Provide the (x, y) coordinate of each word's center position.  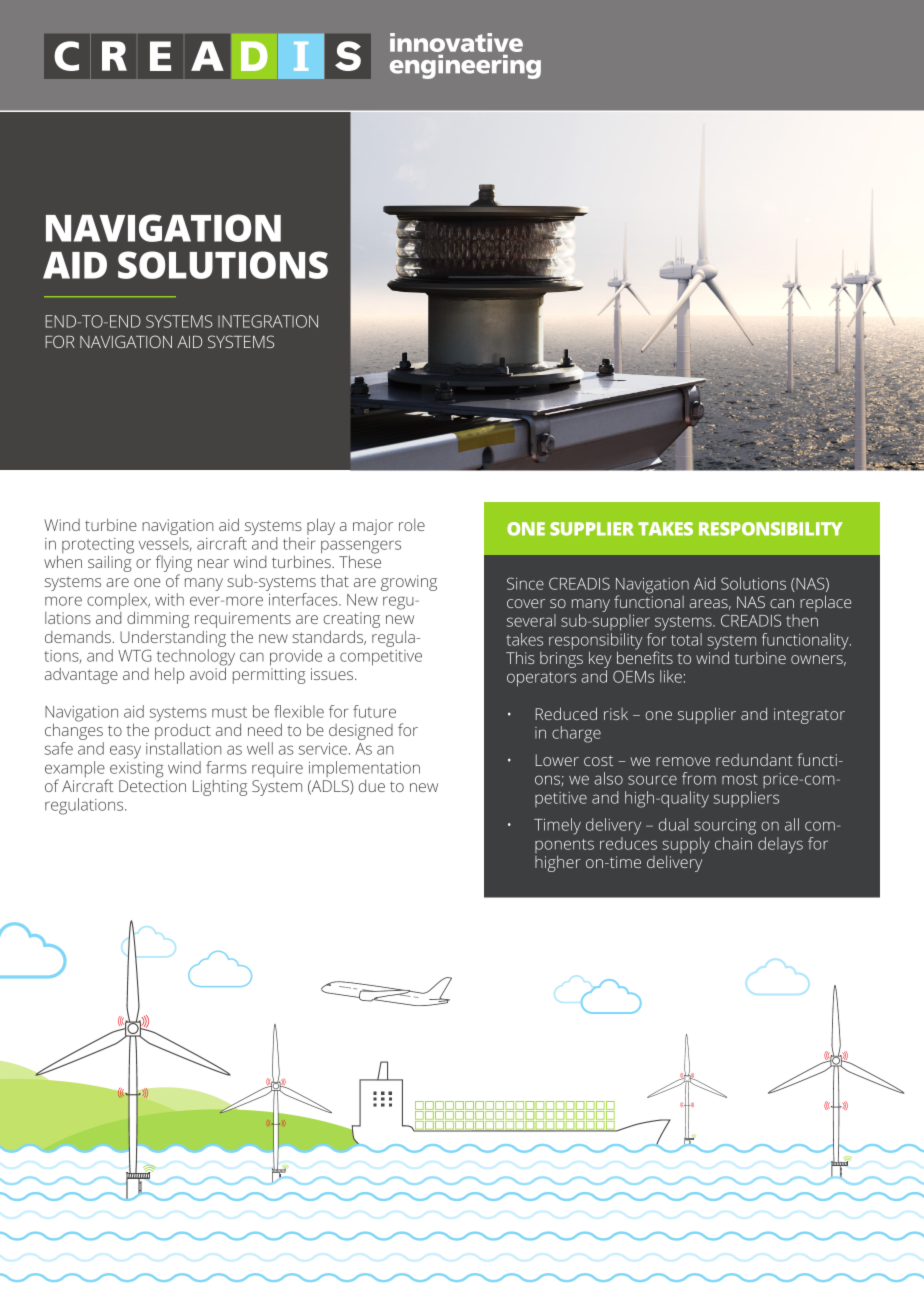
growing (409, 583)
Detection (152, 786)
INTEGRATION (268, 321)
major (373, 527)
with (169, 599)
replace (825, 603)
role (412, 525)
